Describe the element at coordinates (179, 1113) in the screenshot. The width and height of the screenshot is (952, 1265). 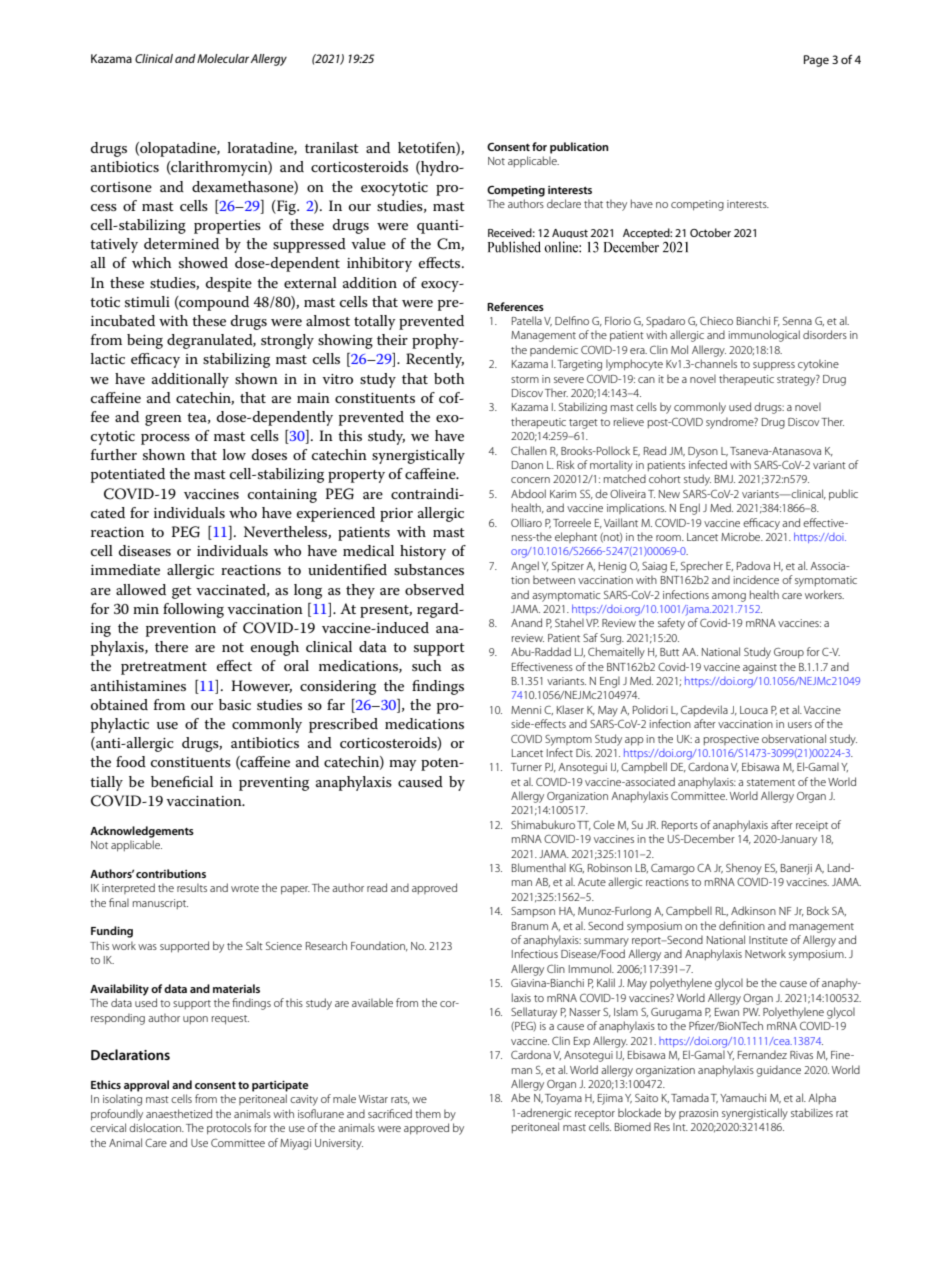
I see `anaesthetized` at that location.
